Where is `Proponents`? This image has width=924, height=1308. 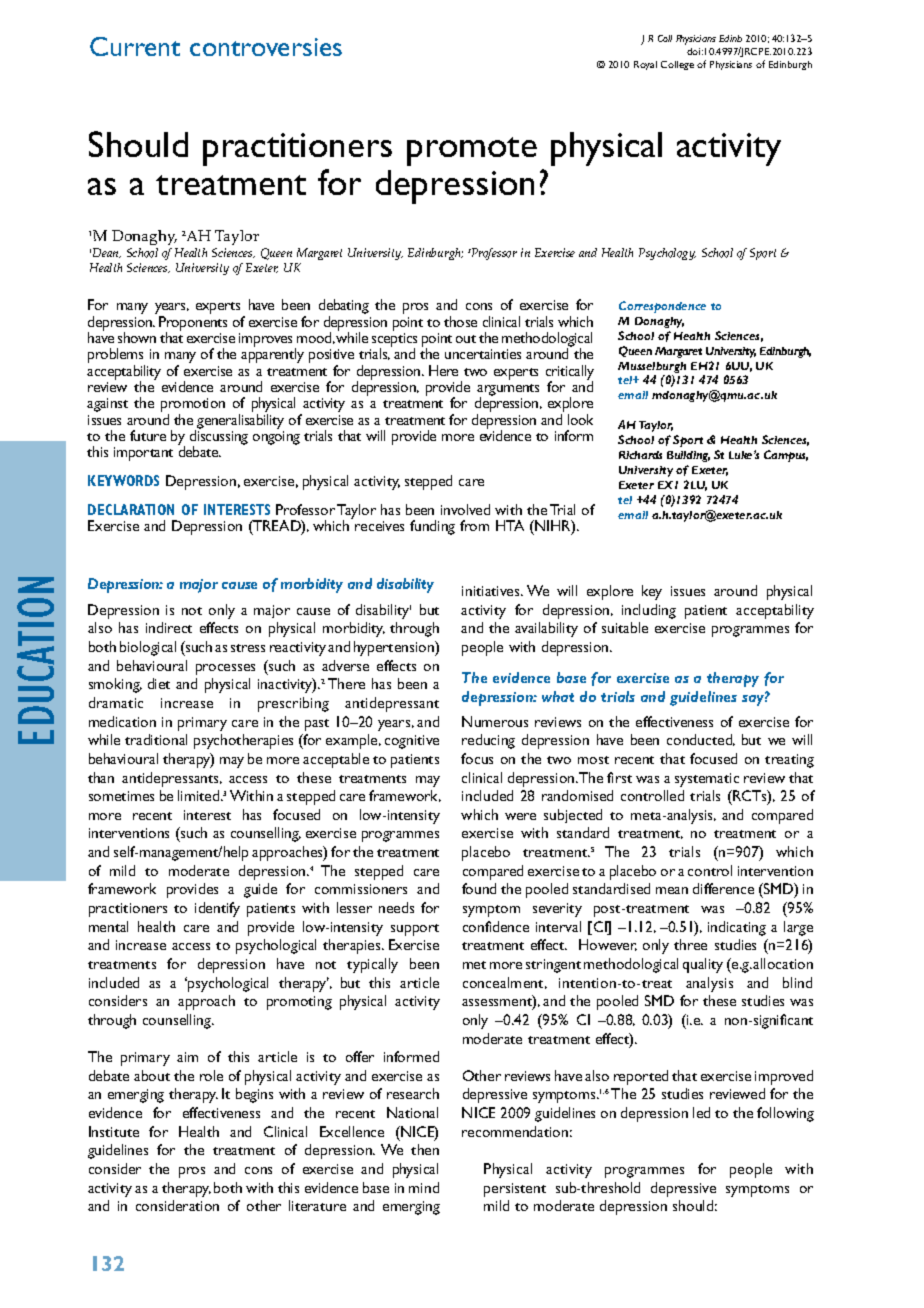 Proponents is located at coordinates (193, 324).
